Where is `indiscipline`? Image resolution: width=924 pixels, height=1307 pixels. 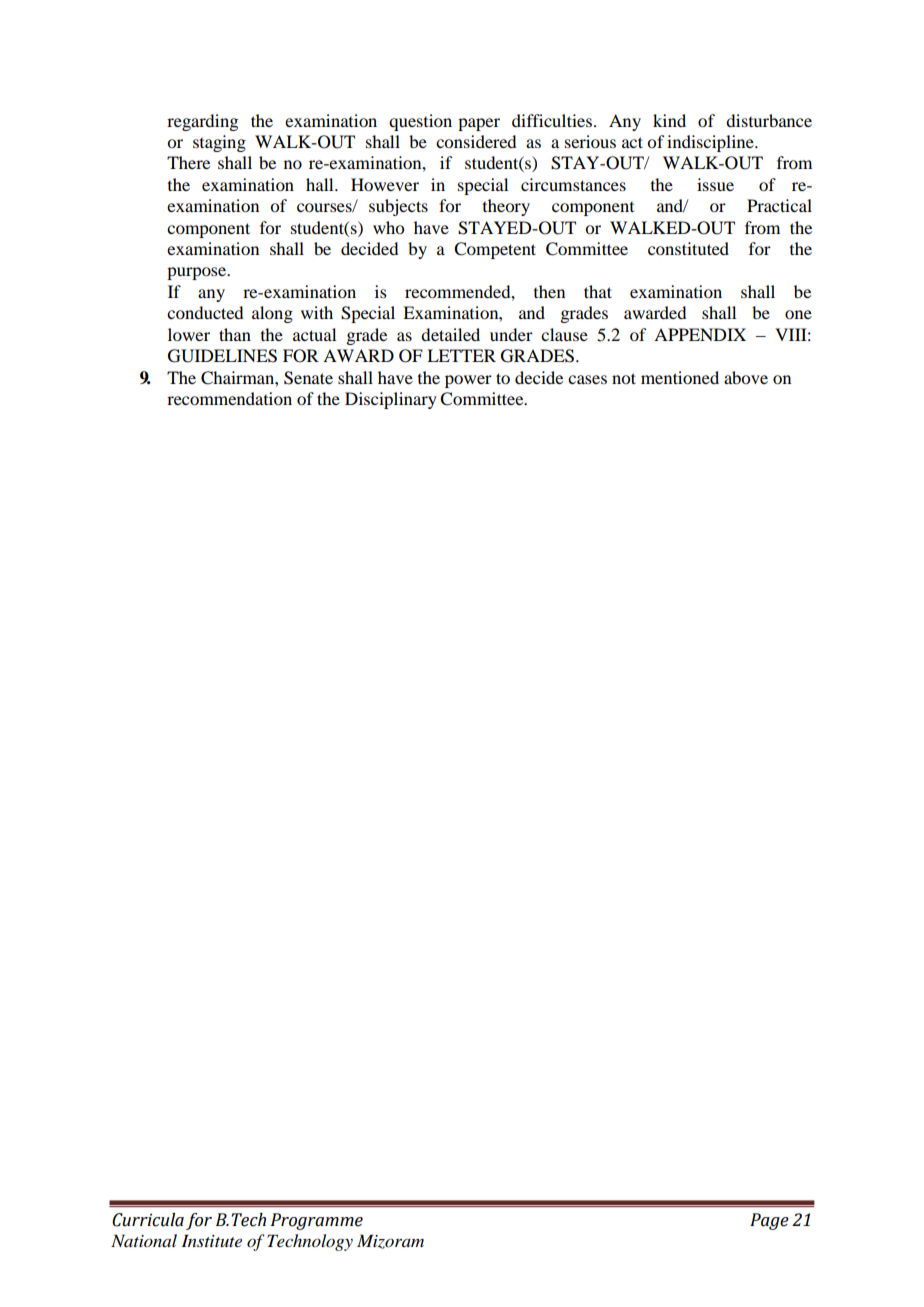
indiscipline is located at coordinates (711, 143).
